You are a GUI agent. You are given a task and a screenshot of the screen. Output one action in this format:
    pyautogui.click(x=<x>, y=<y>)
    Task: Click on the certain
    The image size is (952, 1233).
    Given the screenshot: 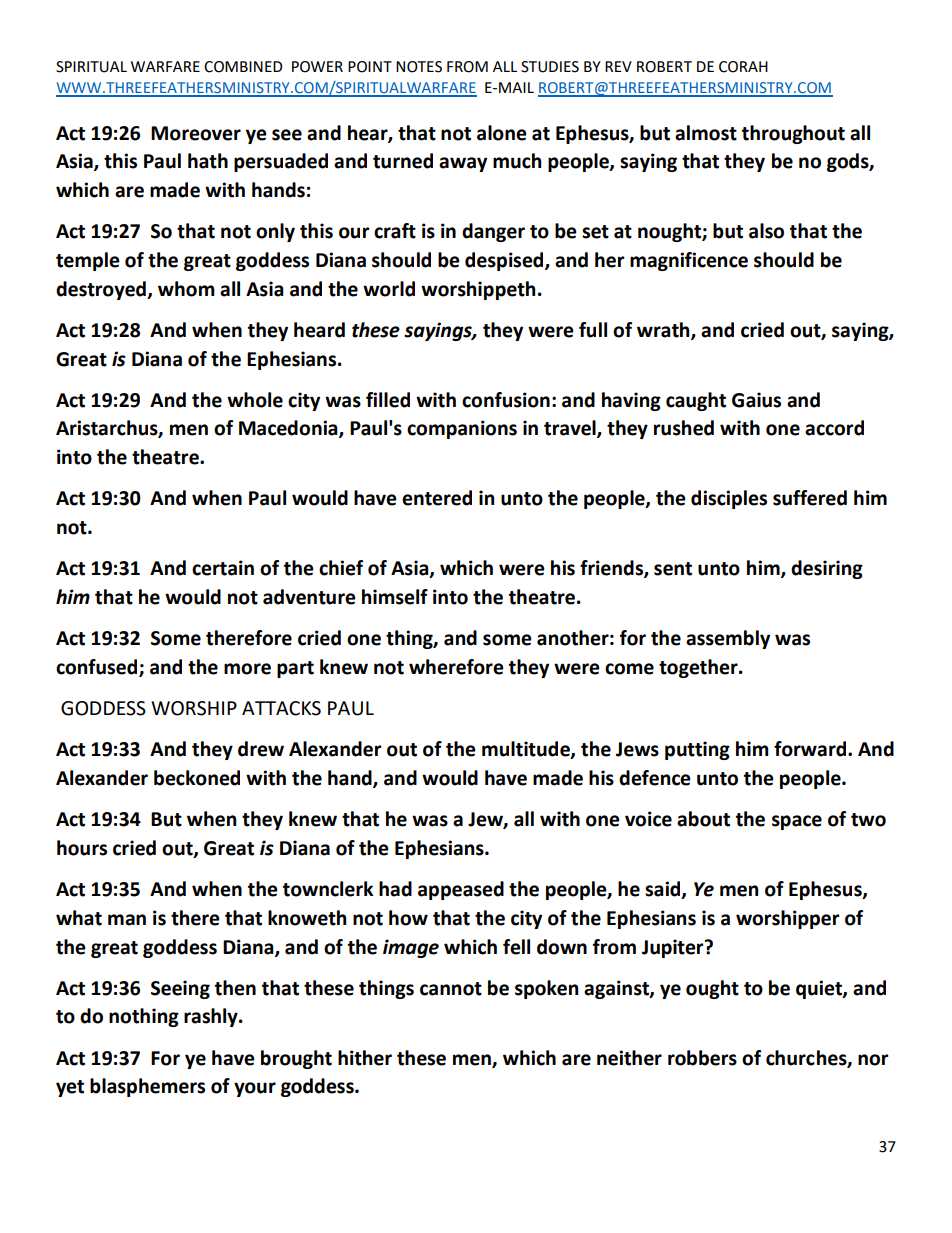 What is the action you would take?
    pyautogui.click(x=223, y=568)
